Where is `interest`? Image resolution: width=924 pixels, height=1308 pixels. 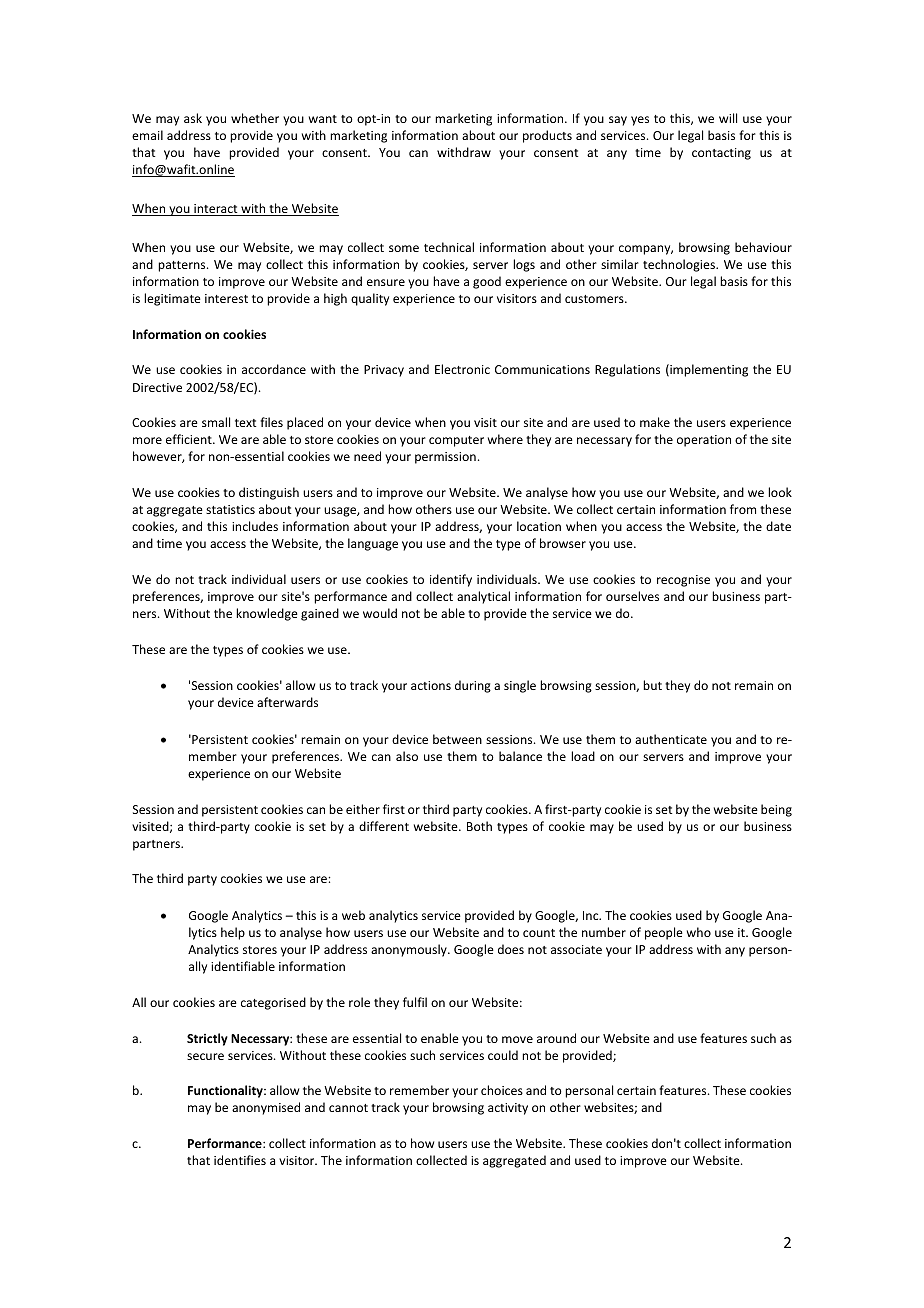 interest is located at coordinates (226, 298).
